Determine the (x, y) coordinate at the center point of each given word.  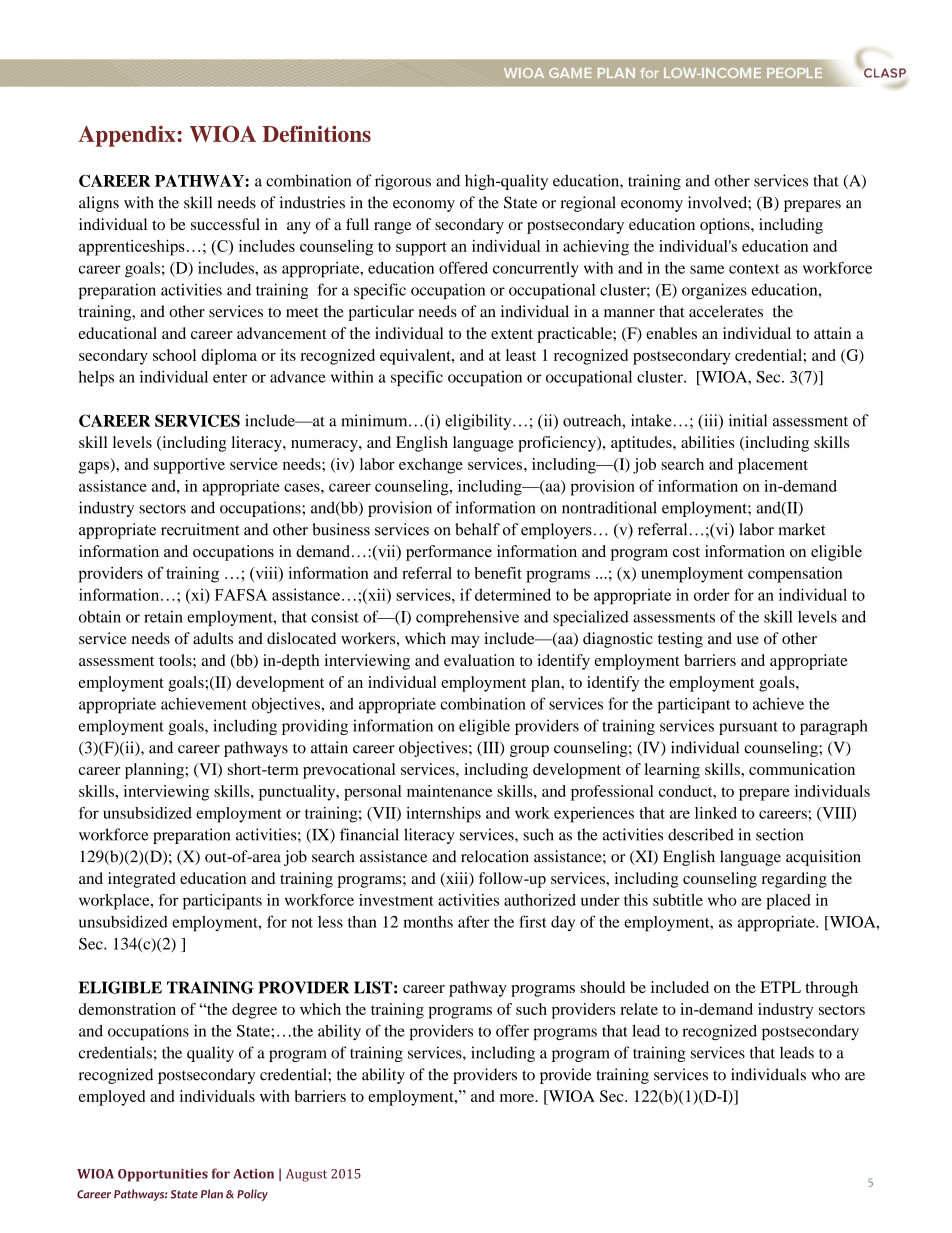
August (306, 1175)
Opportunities (163, 1175)
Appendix (128, 136)
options (726, 226)
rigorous (403, 182)
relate (639, 1009)
